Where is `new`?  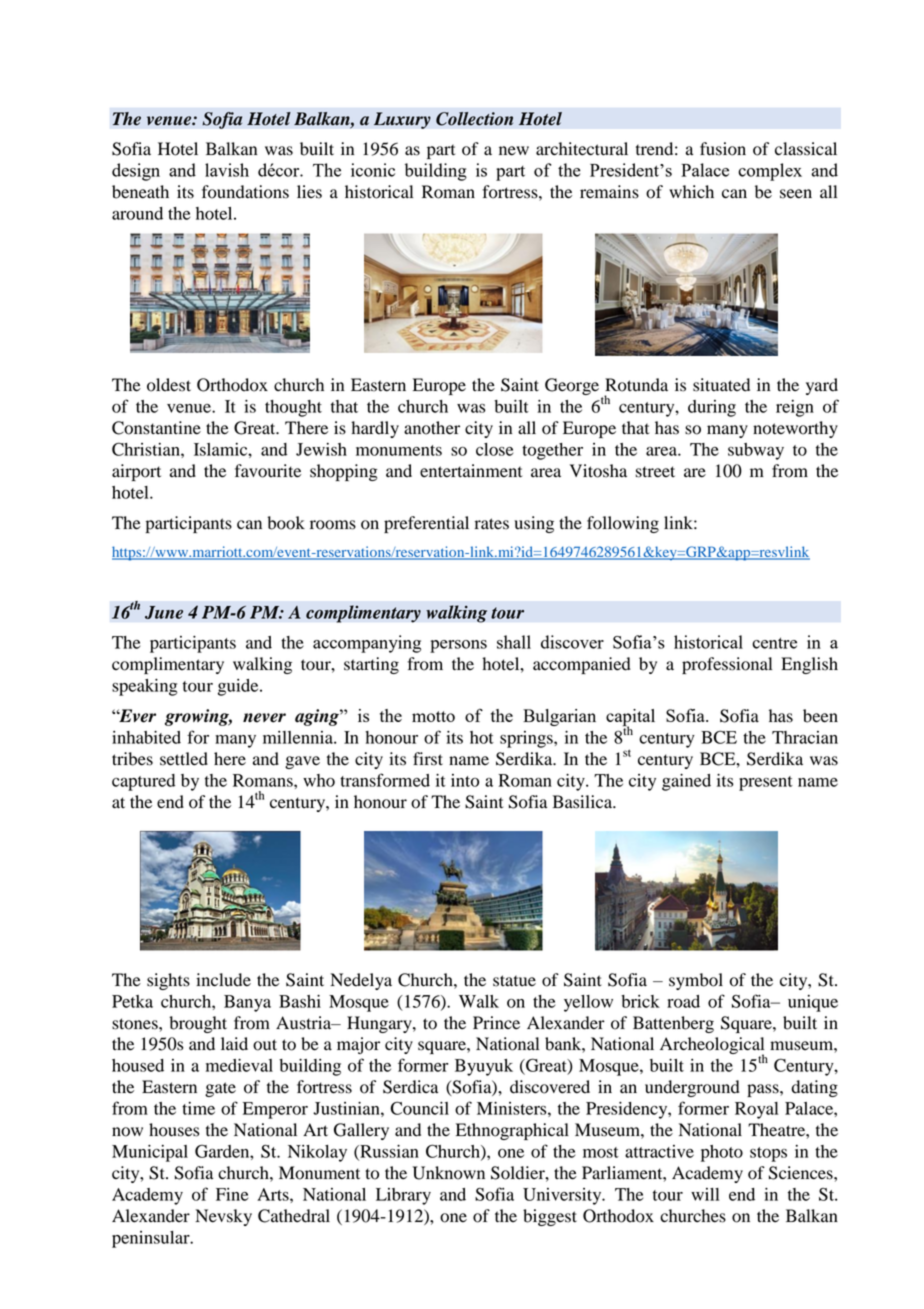 new is located at coordinates (514, 151).
